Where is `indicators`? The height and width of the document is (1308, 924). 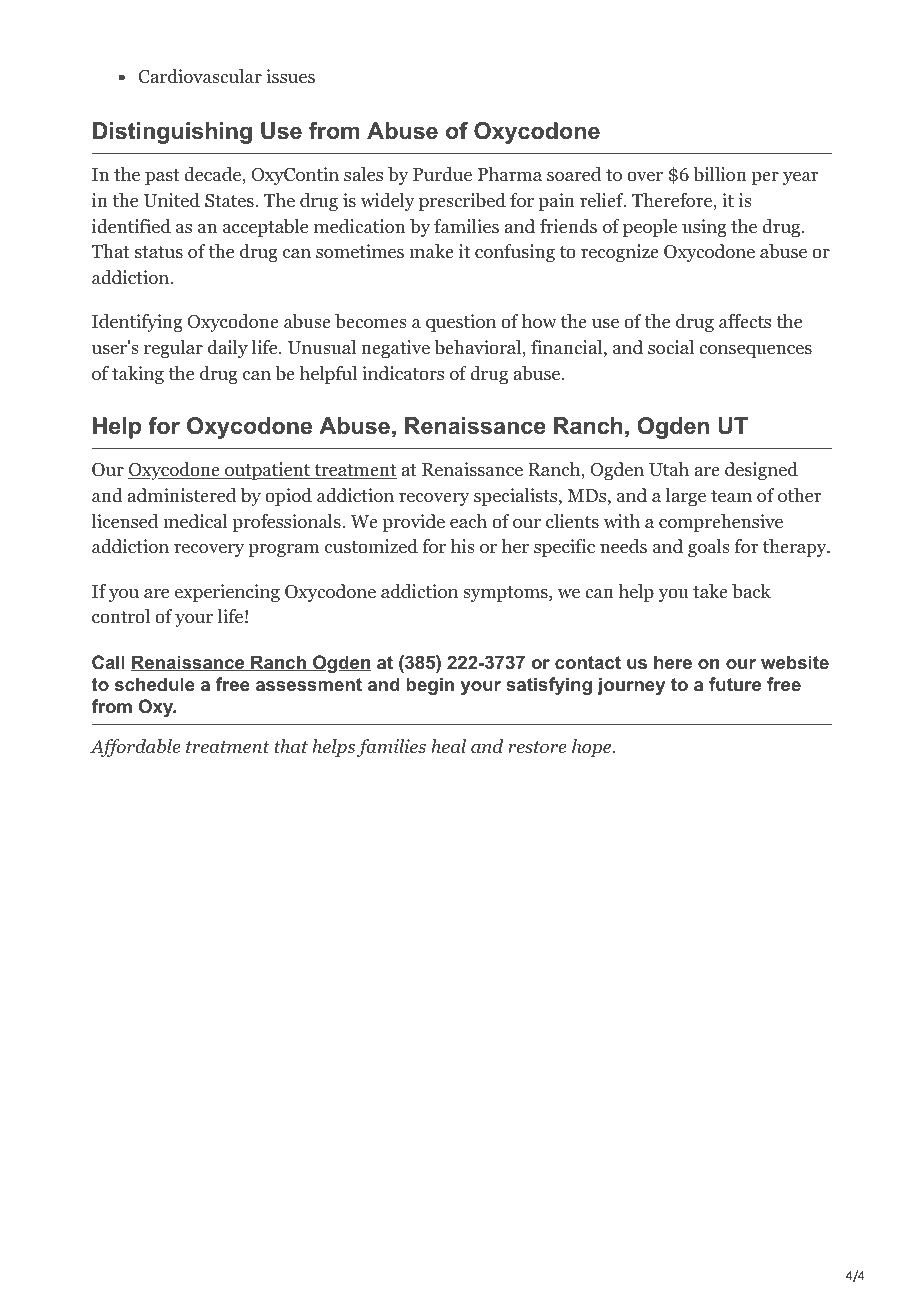 indicators is located at coordinates (403, 373).
